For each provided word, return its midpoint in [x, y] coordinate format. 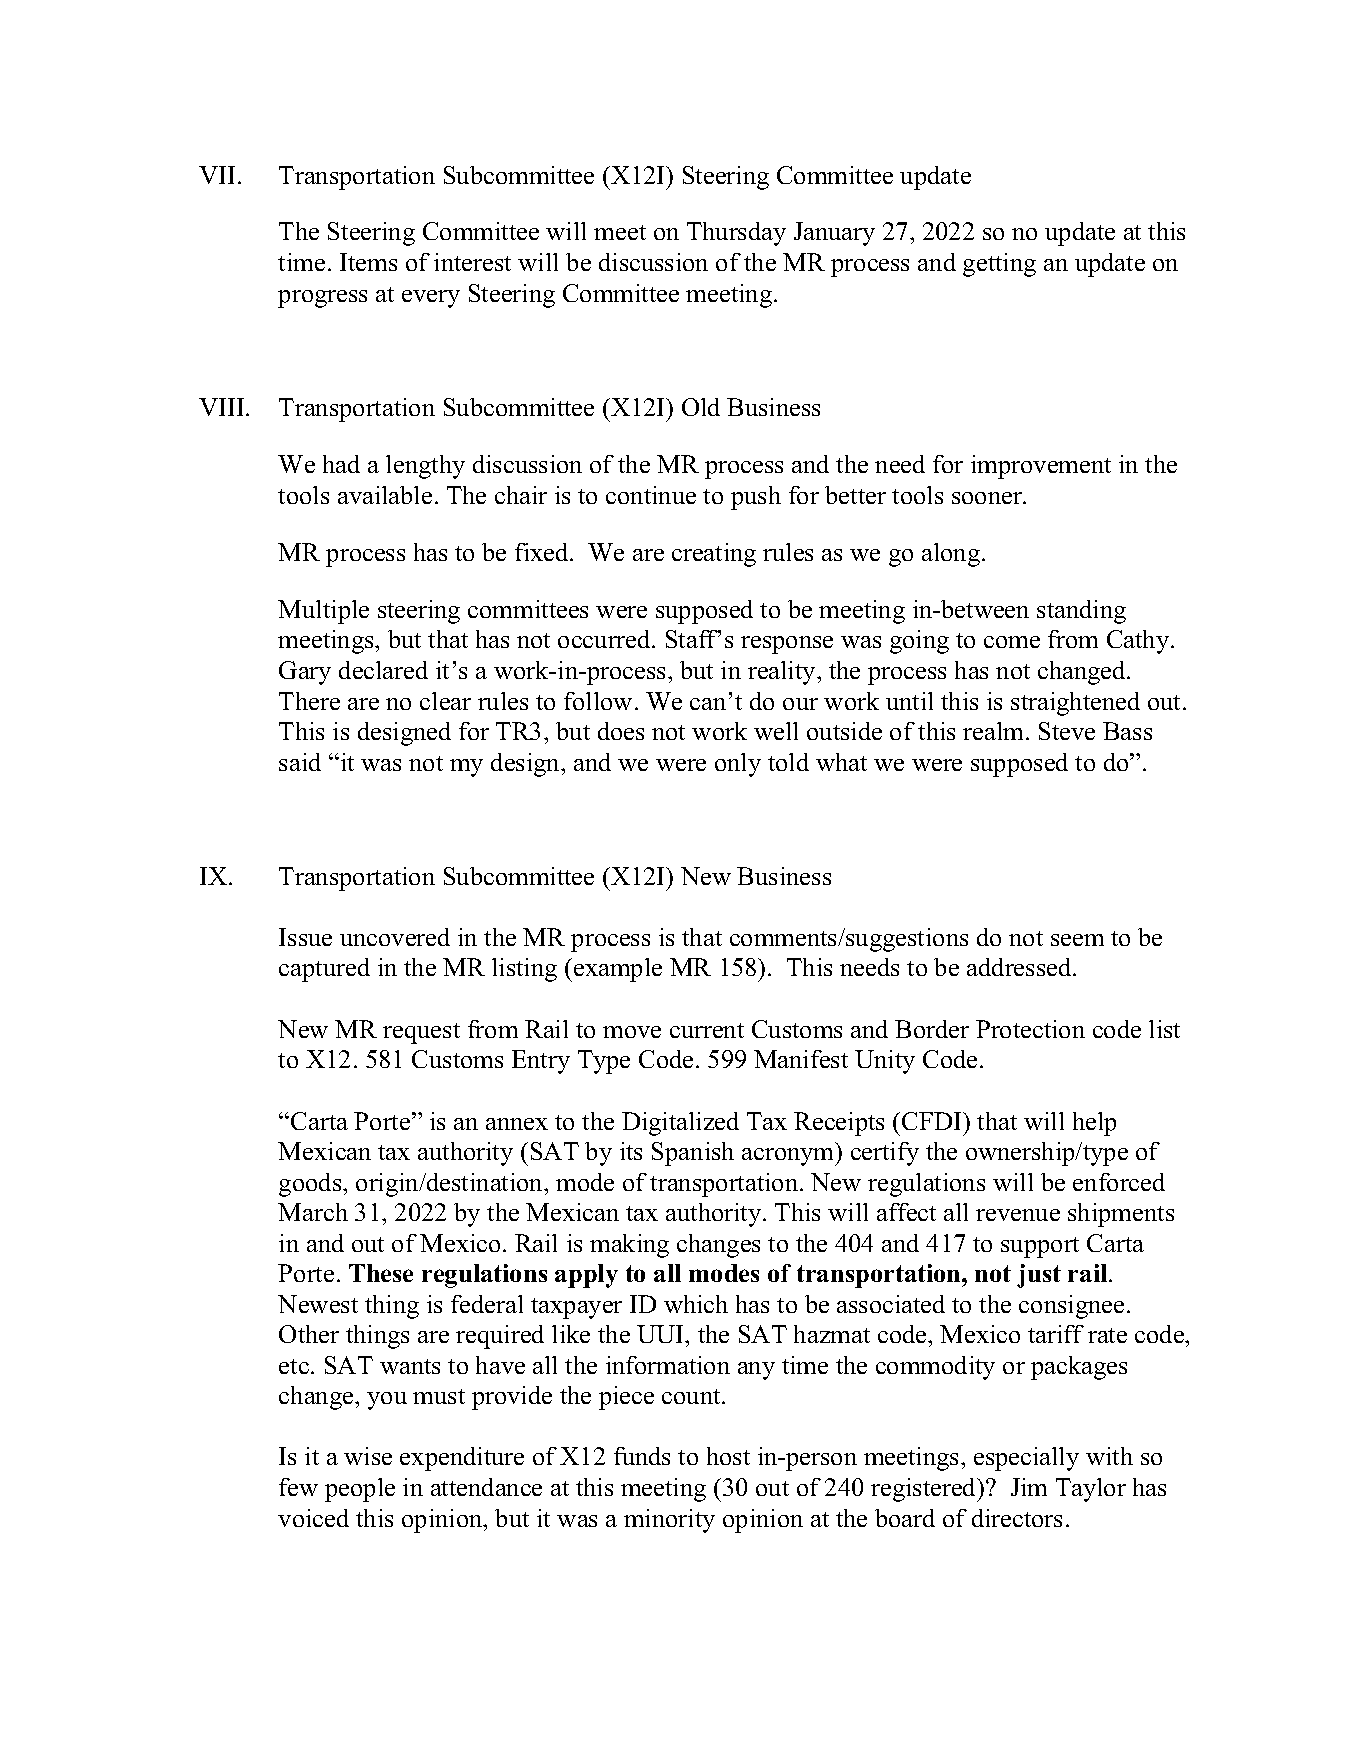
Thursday [736, 234]
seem [1077, 940]
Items [368, 262]
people [360, 1490]
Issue [305, 937]
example [618, 970]
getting [999, 265]
